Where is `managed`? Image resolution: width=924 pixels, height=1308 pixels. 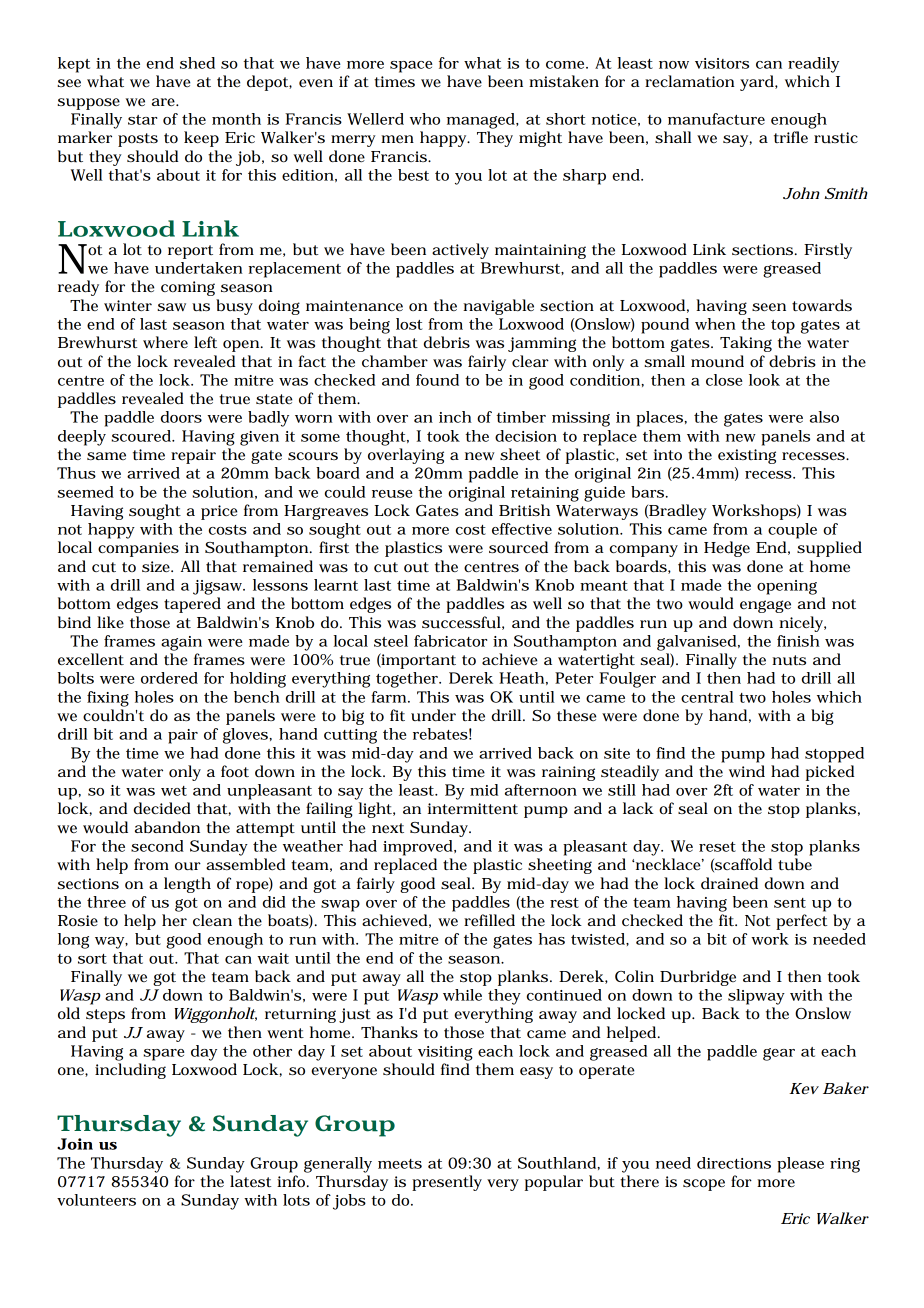 managed is located at coordinates (482, 121).
